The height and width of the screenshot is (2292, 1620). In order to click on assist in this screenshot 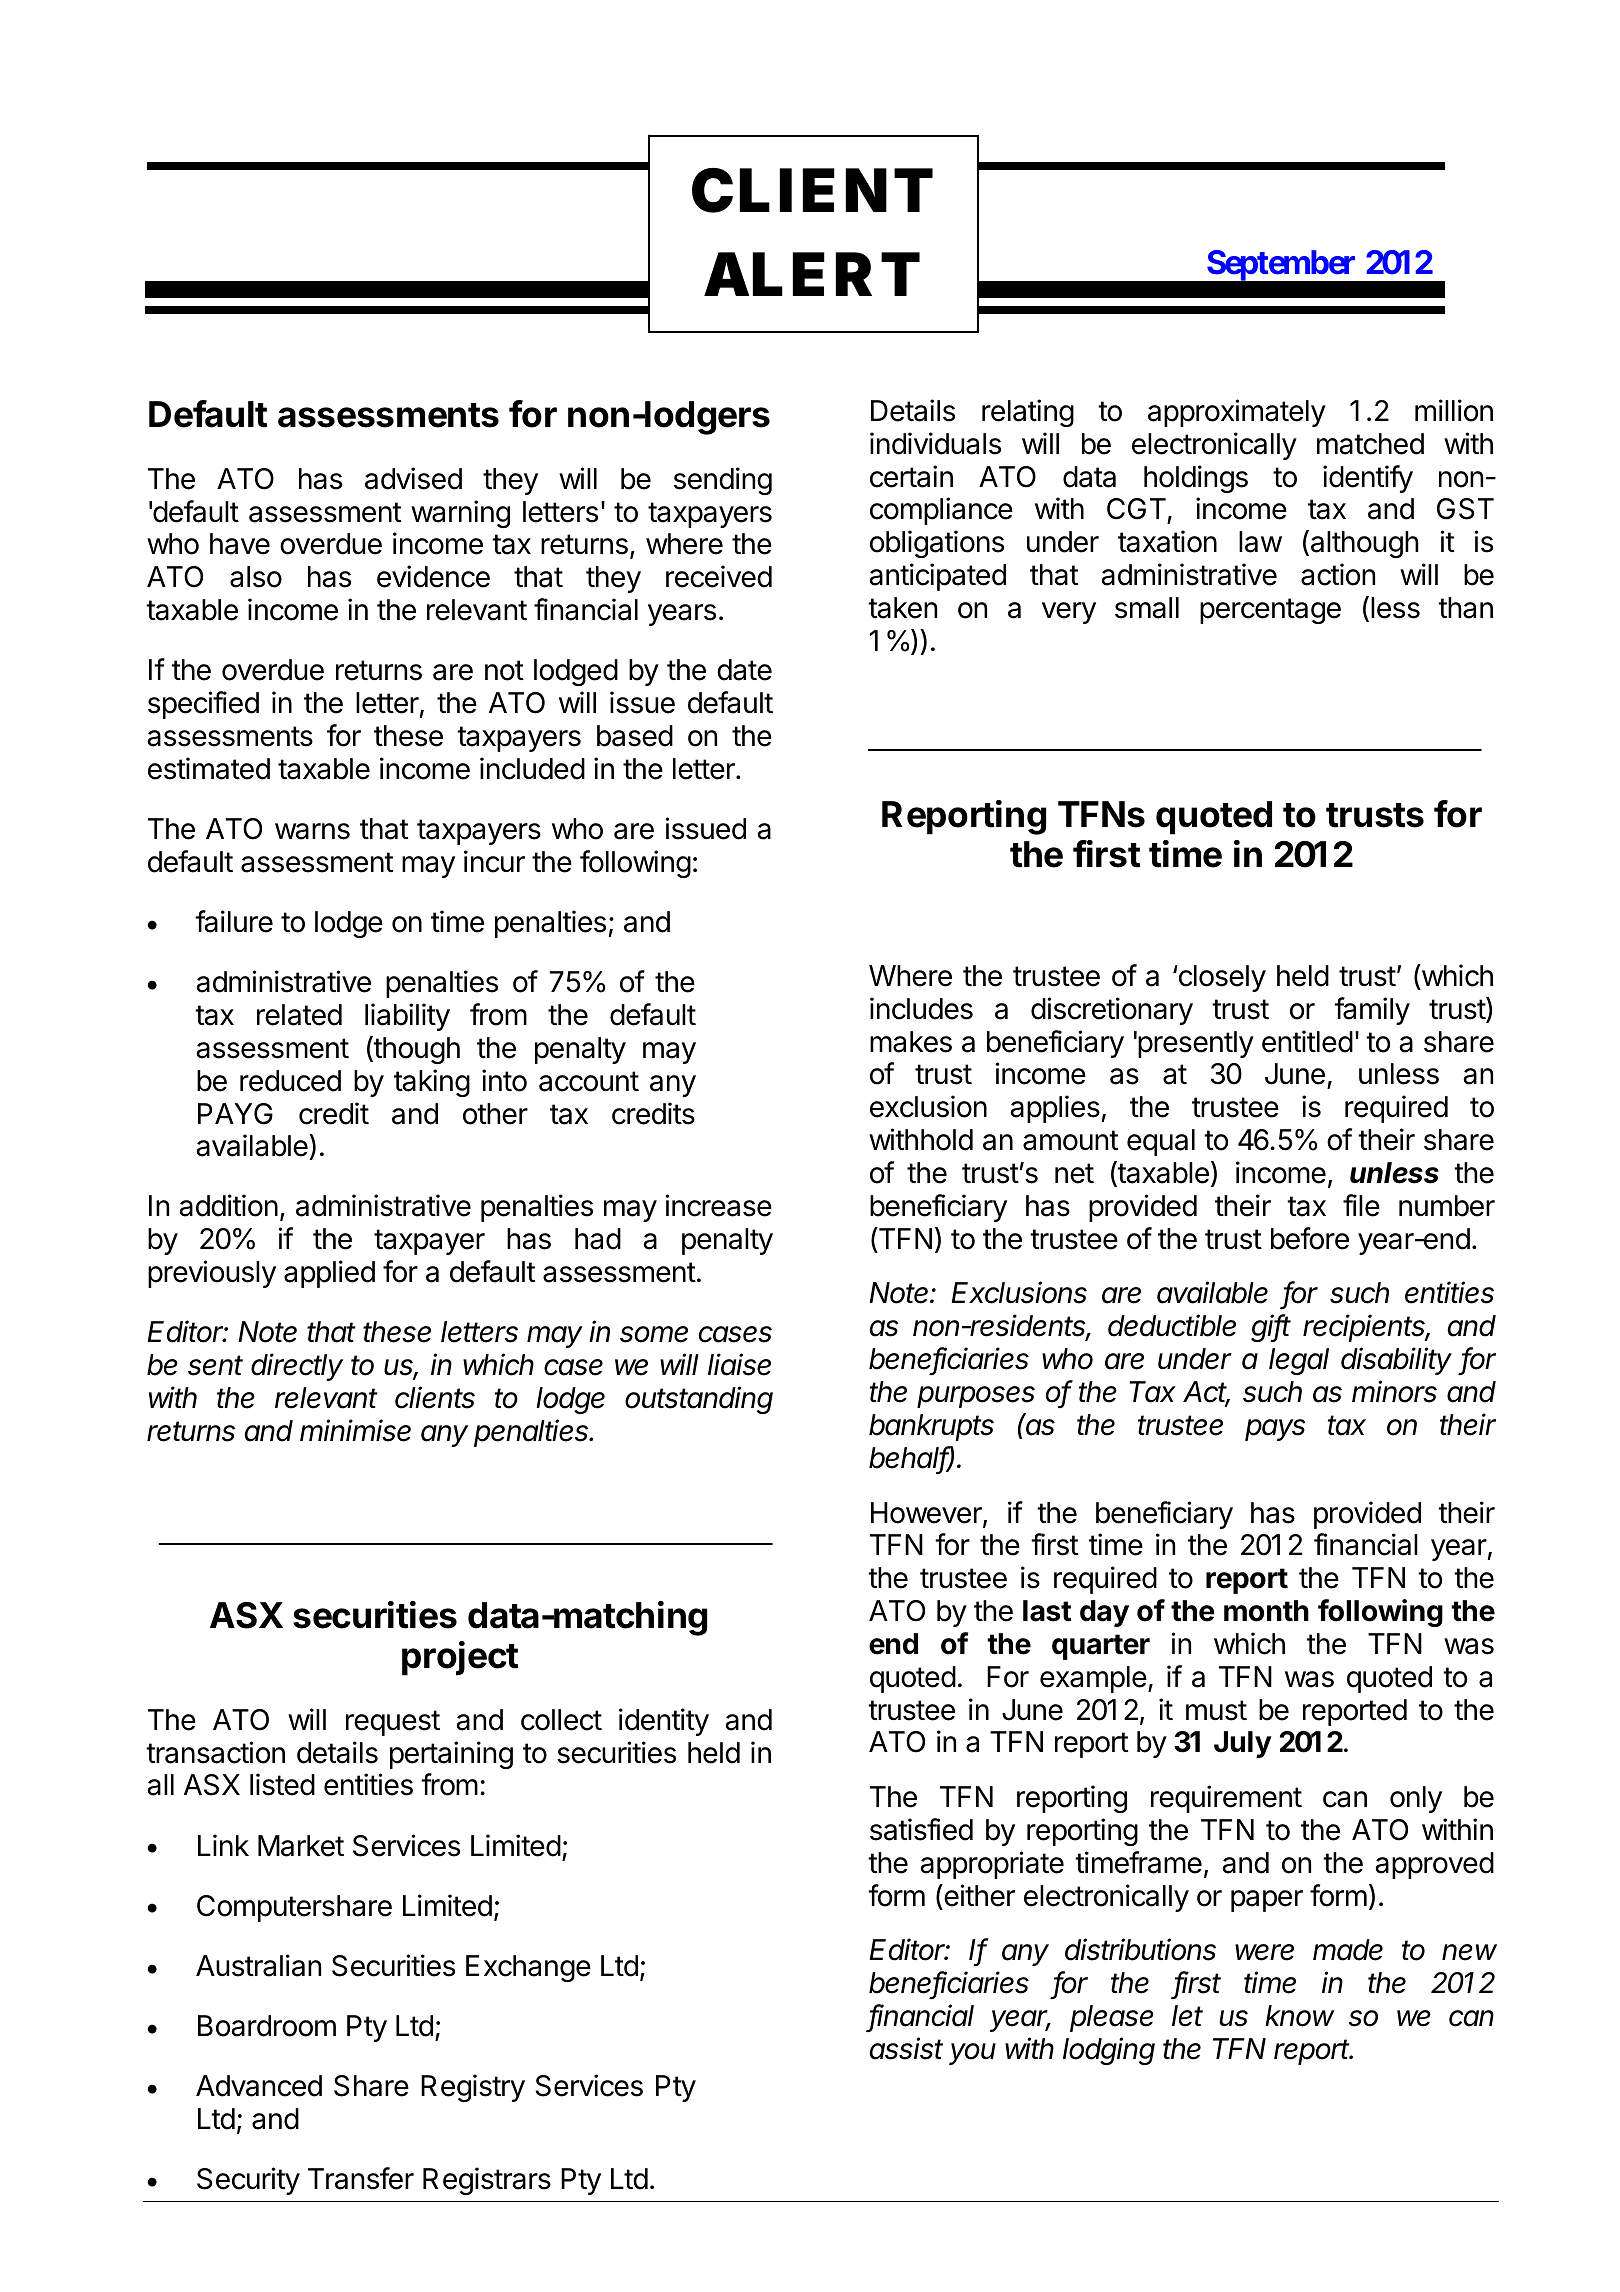, I will do `click(906, 2048)`.
